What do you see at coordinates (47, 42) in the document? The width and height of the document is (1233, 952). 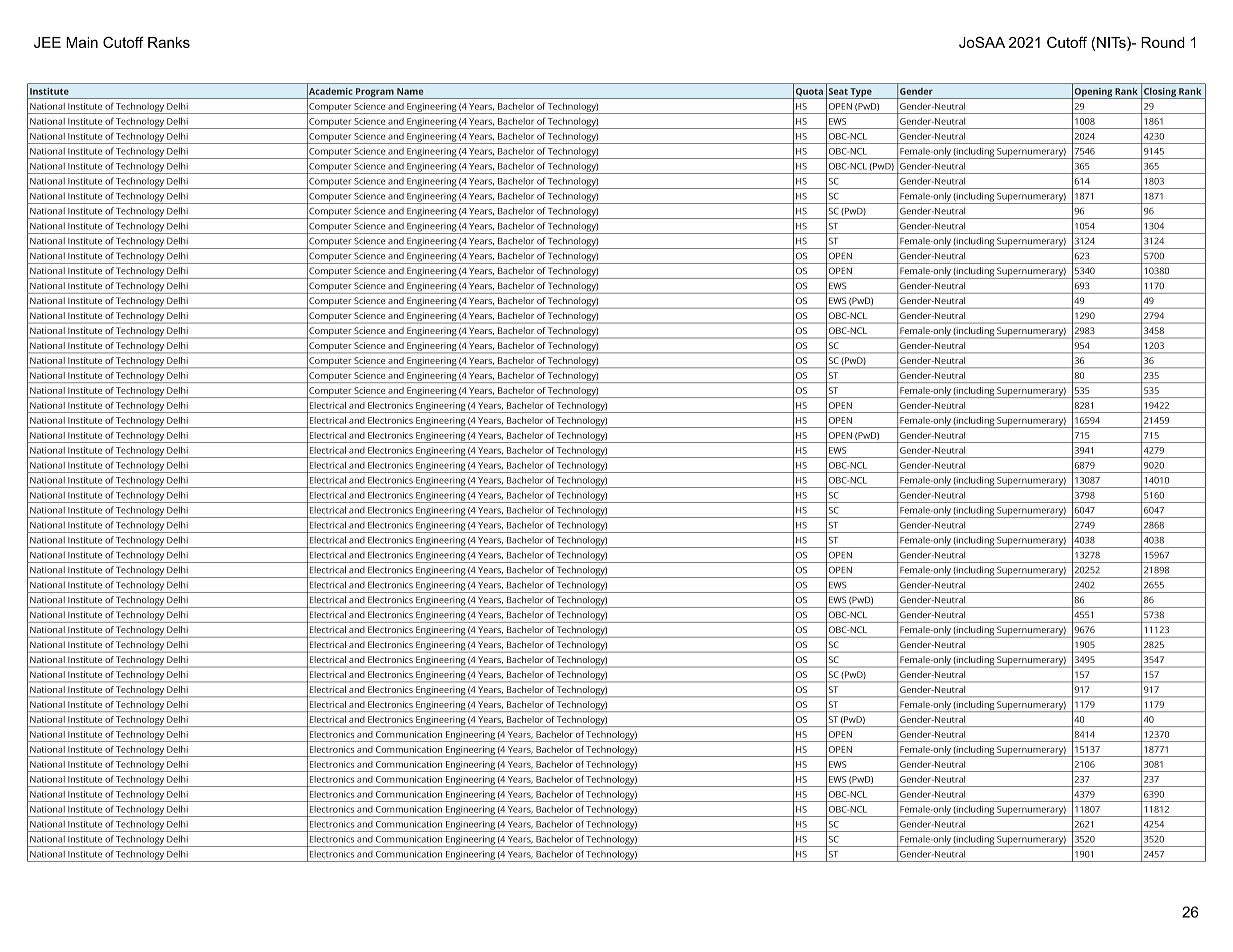 I see `JEE` at bounding box center [47, 42].
